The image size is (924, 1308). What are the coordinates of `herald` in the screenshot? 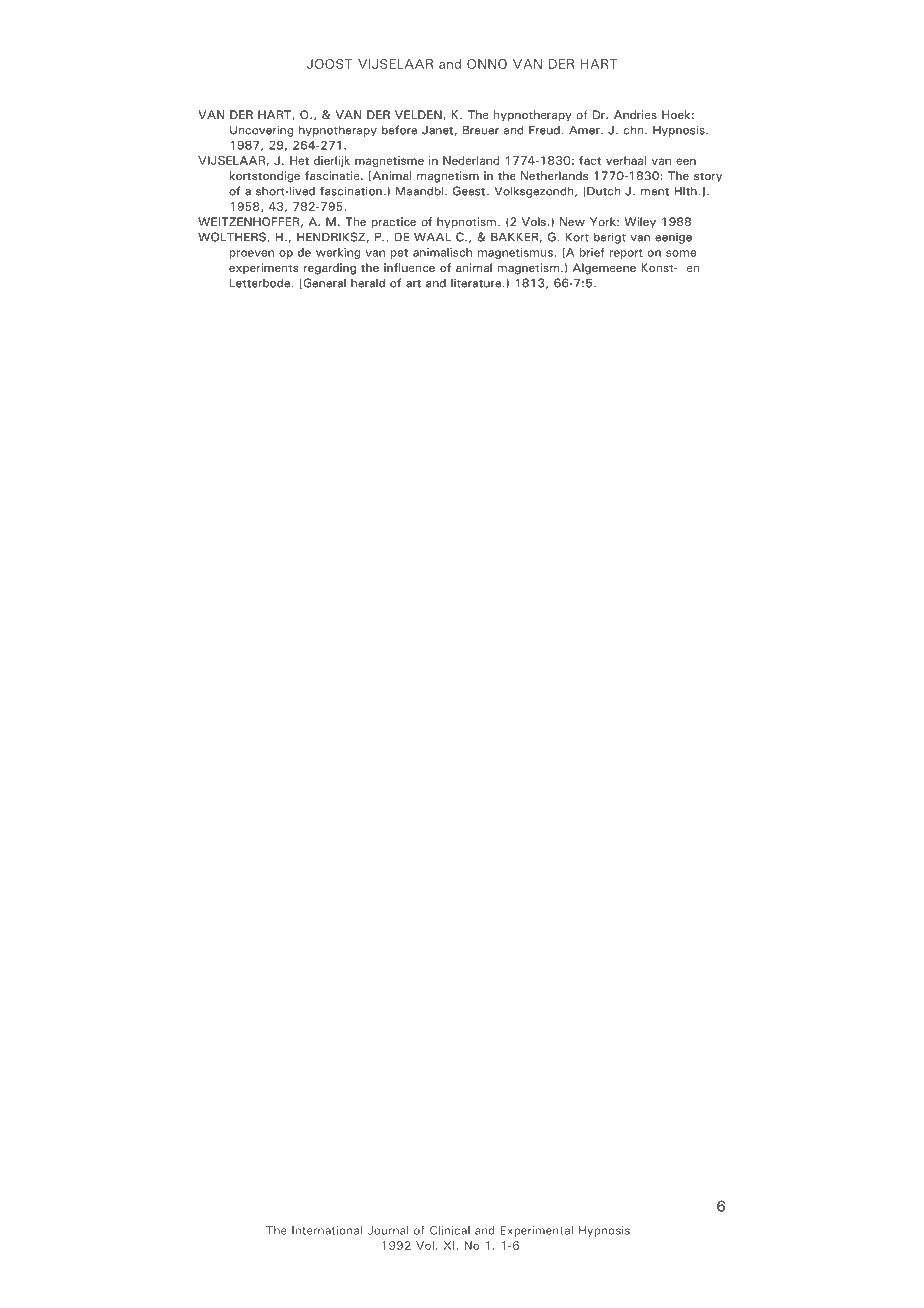 It's located at (368, 283).
